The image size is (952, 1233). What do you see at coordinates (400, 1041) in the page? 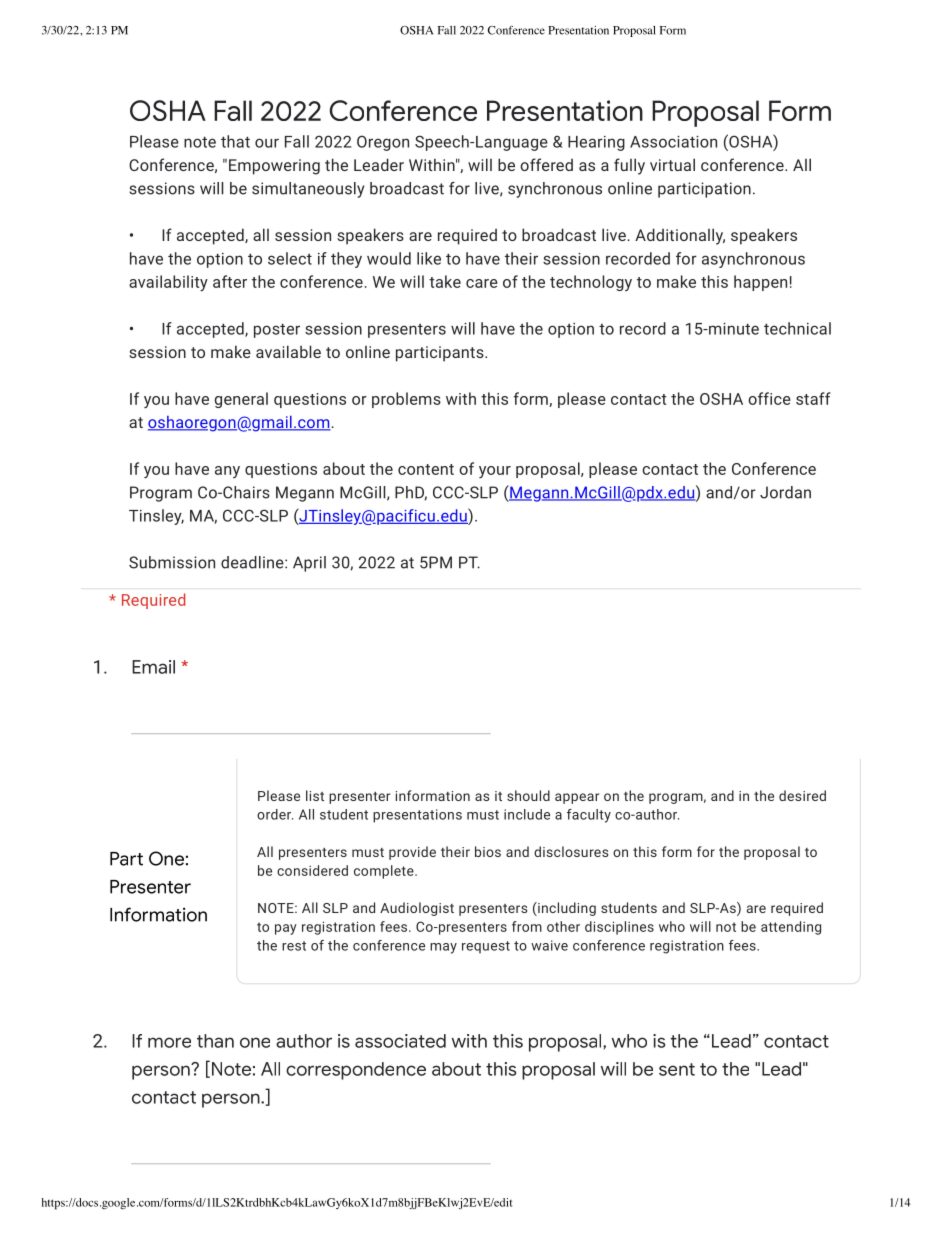
I see `associated` at bounding box center [400, 1041].
